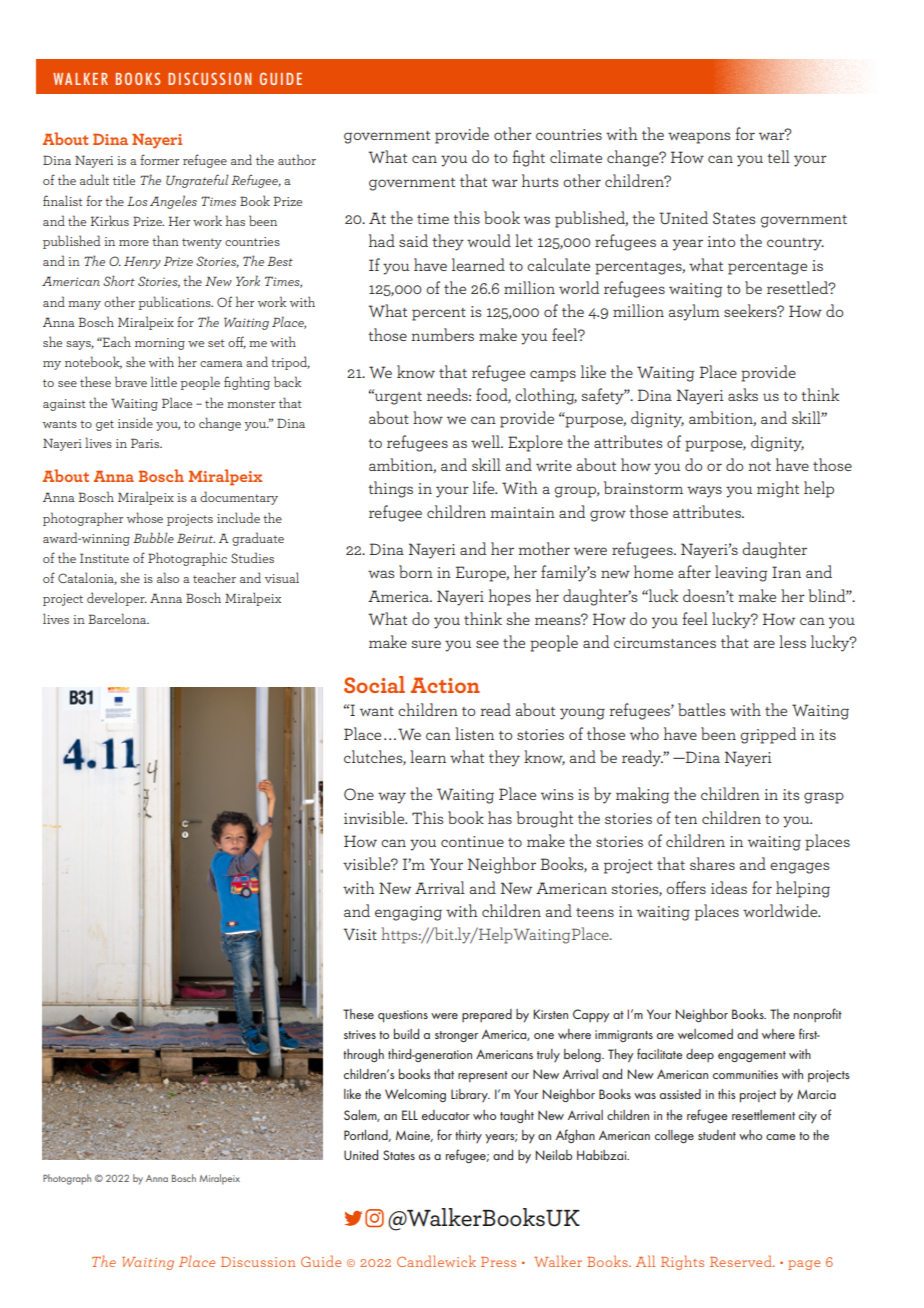 This screenshot has height=1308, width=924. I want to click on hurts, so click(540, 180).
